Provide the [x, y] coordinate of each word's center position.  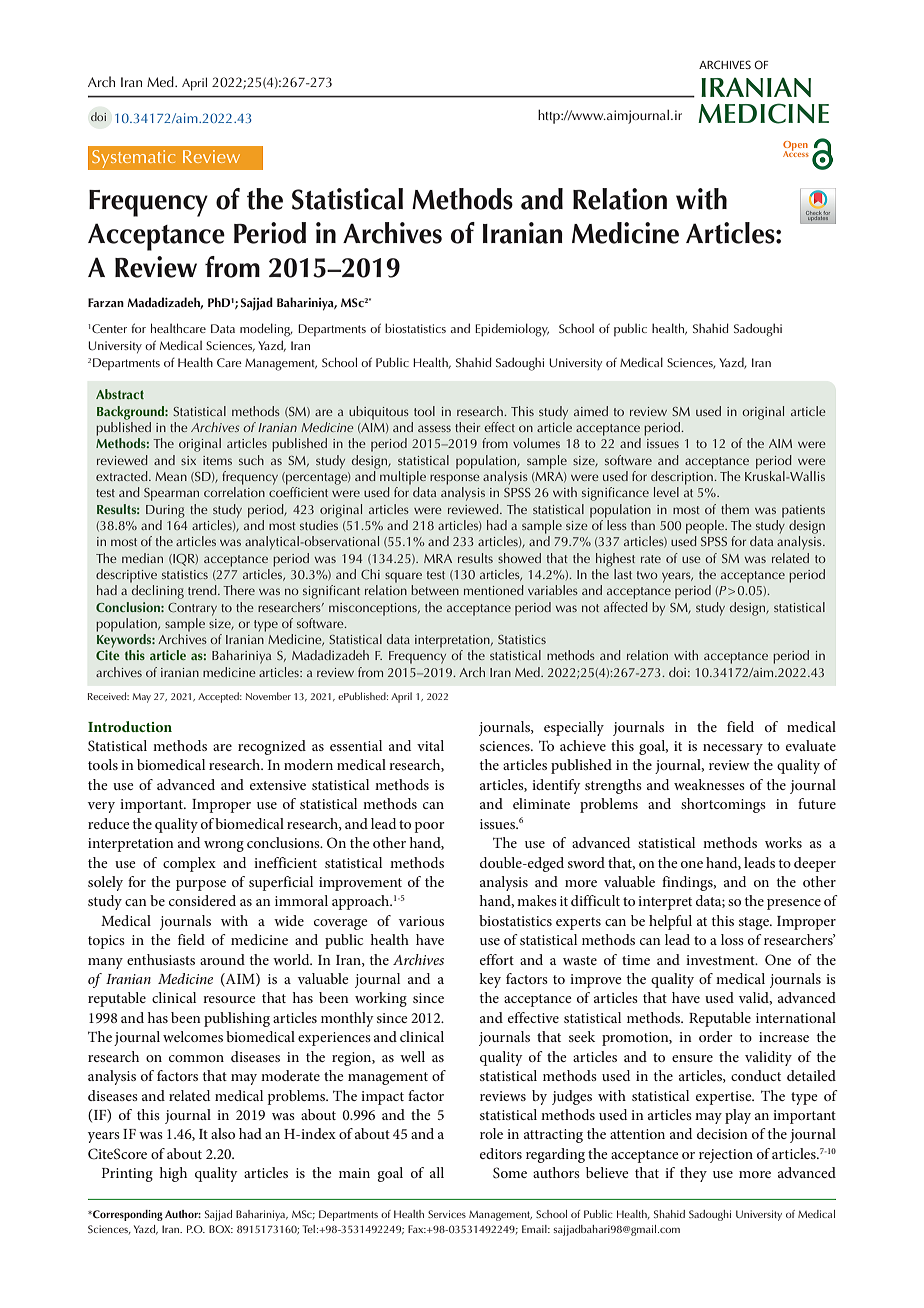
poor [429, 827]
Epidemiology [512, 330]
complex [189, 864]
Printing [127, 1175]
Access [796, 153]
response [455, 479]
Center [109, 328]
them [735, 509]
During [165, 511]
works [783, 842]
